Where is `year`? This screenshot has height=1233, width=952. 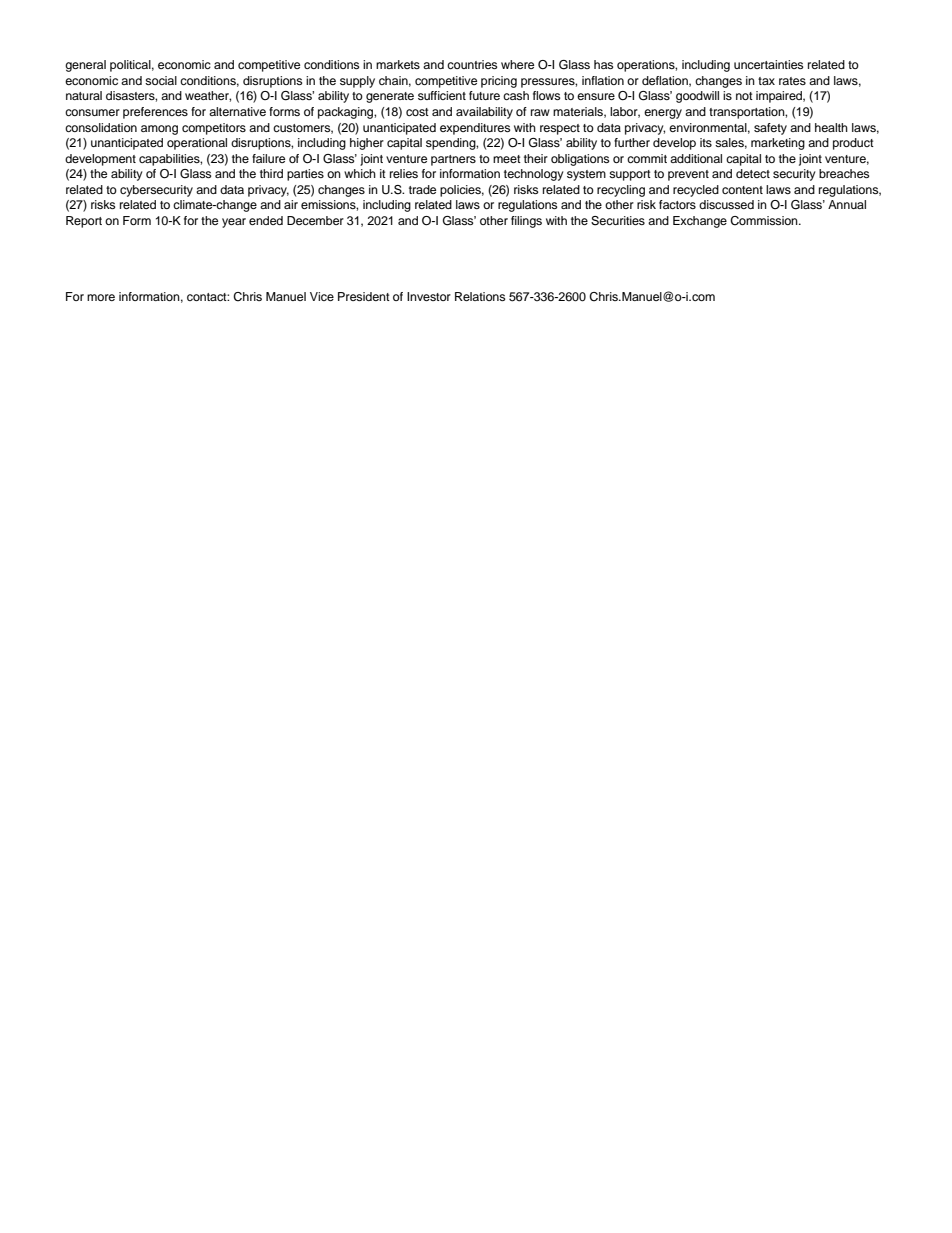 year is located at coordinates (234, 223).
